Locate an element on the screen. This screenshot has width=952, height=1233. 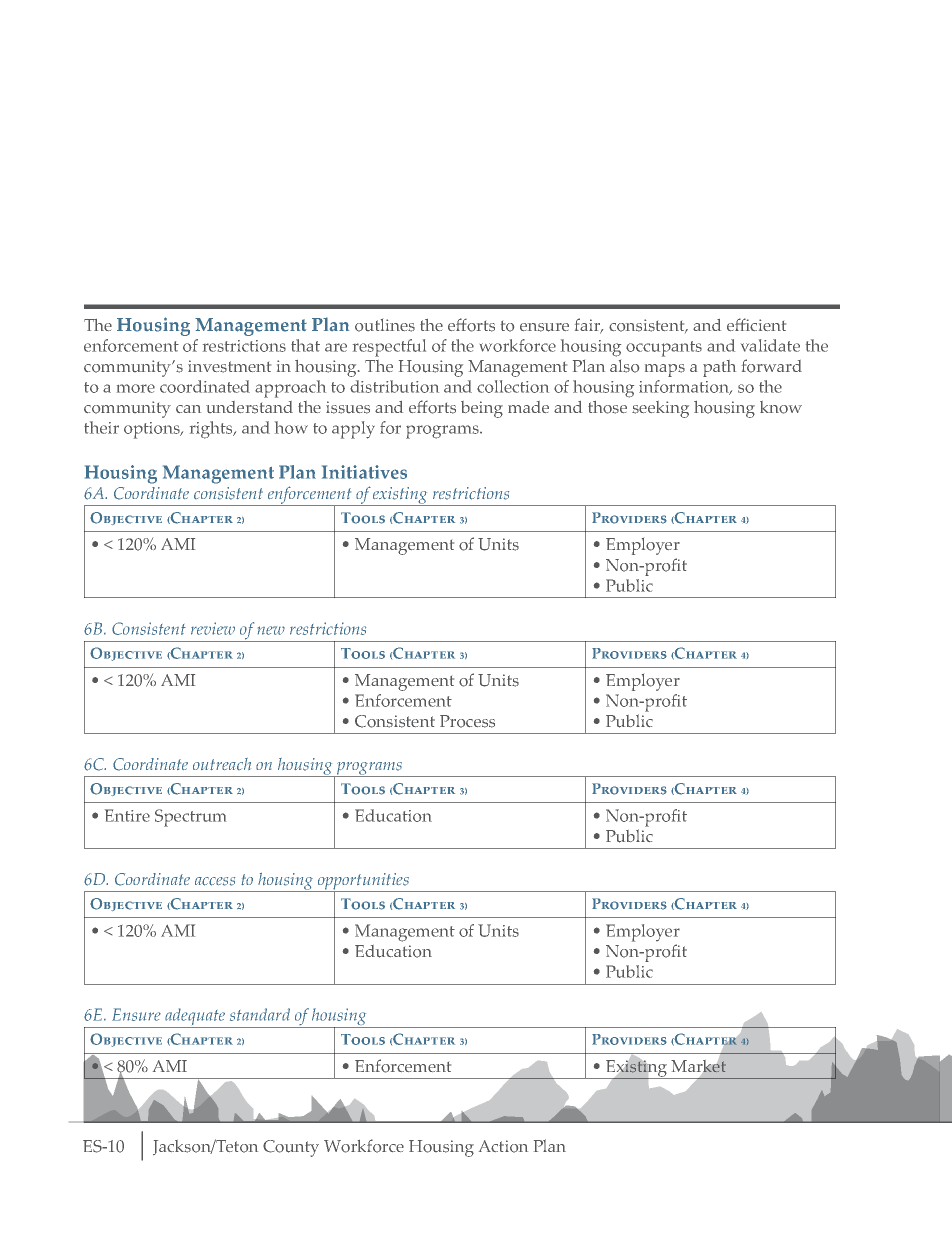
standard is located at coordinates (260, 1014).
